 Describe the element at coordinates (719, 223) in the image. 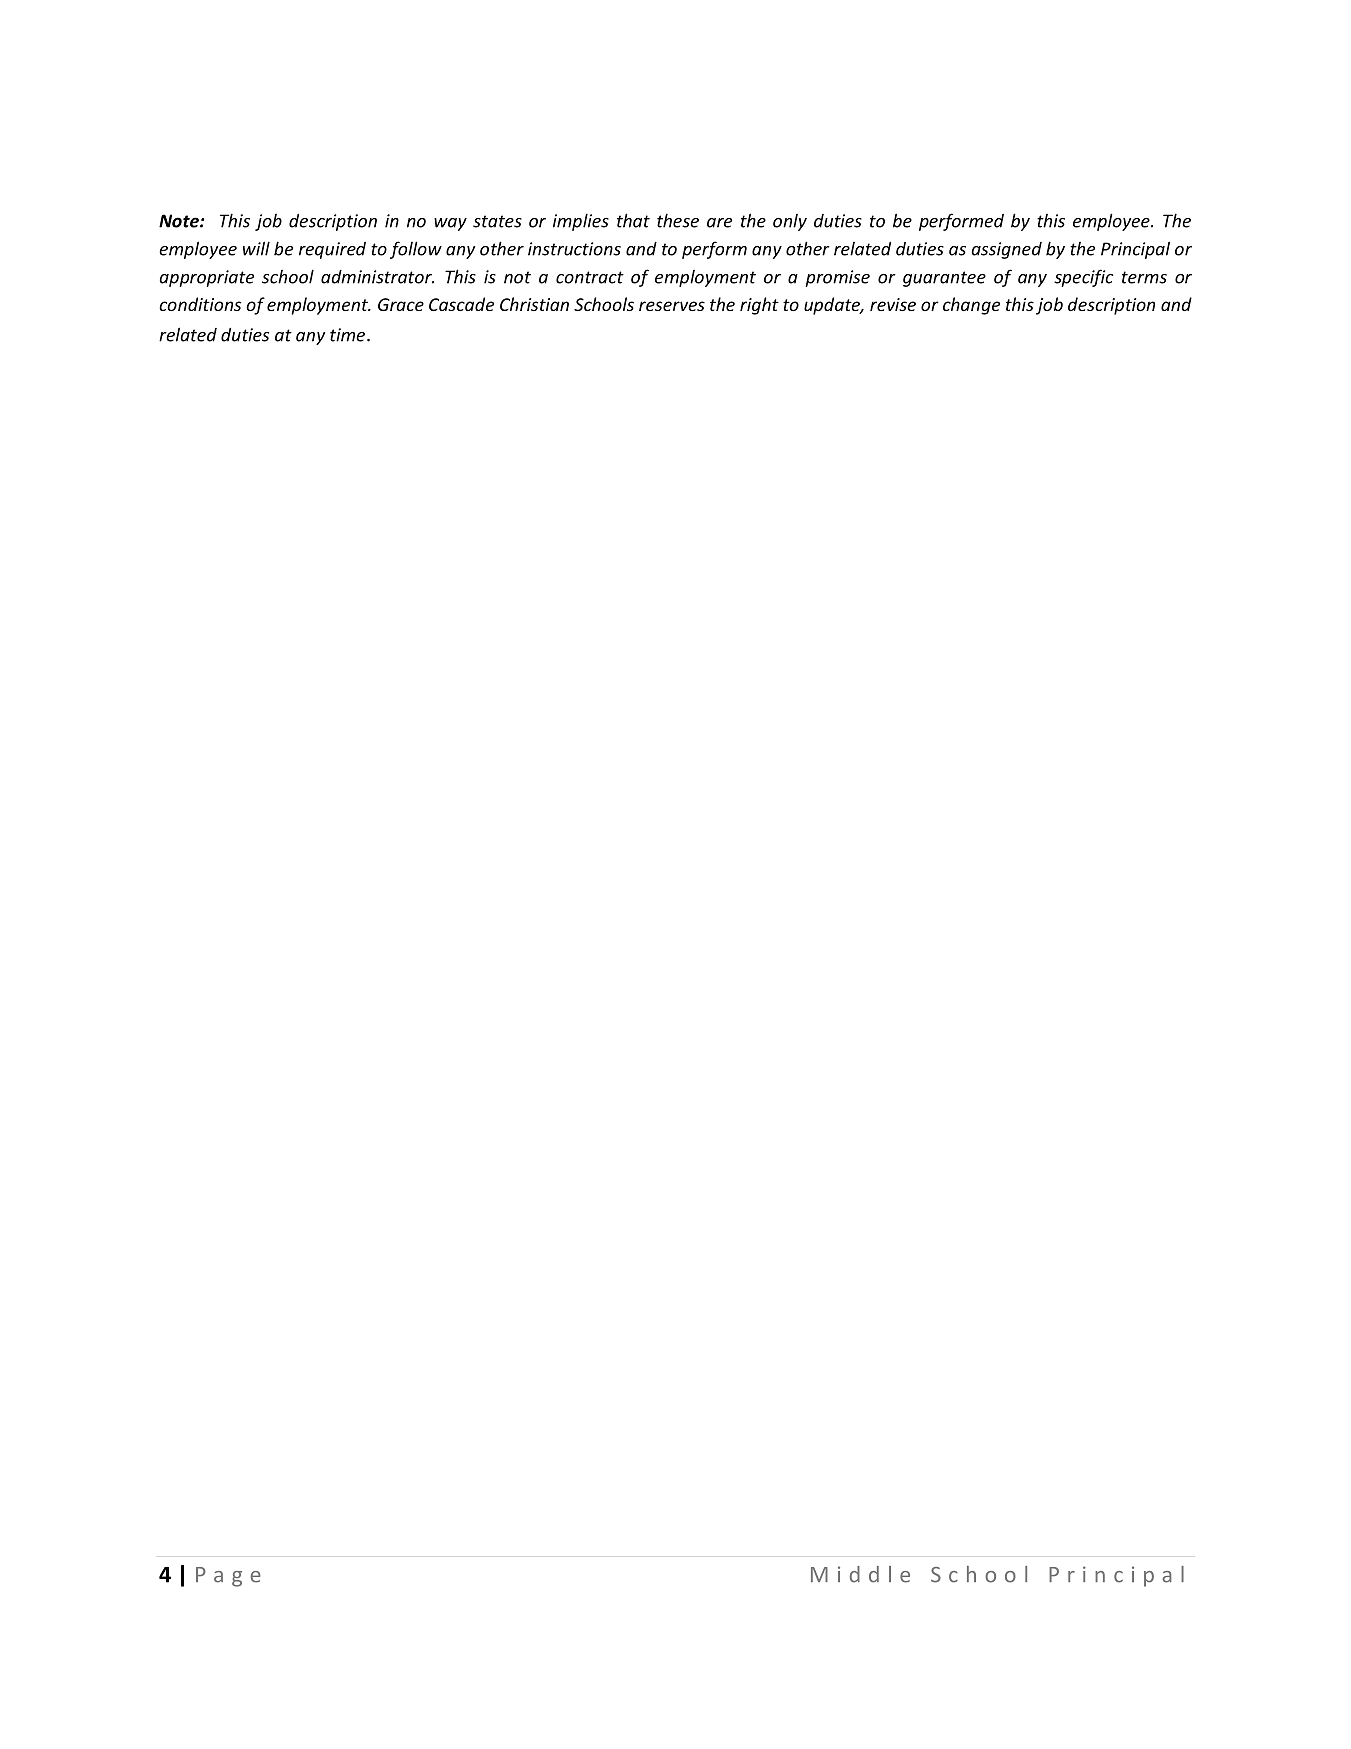

I see `are` at that location.
